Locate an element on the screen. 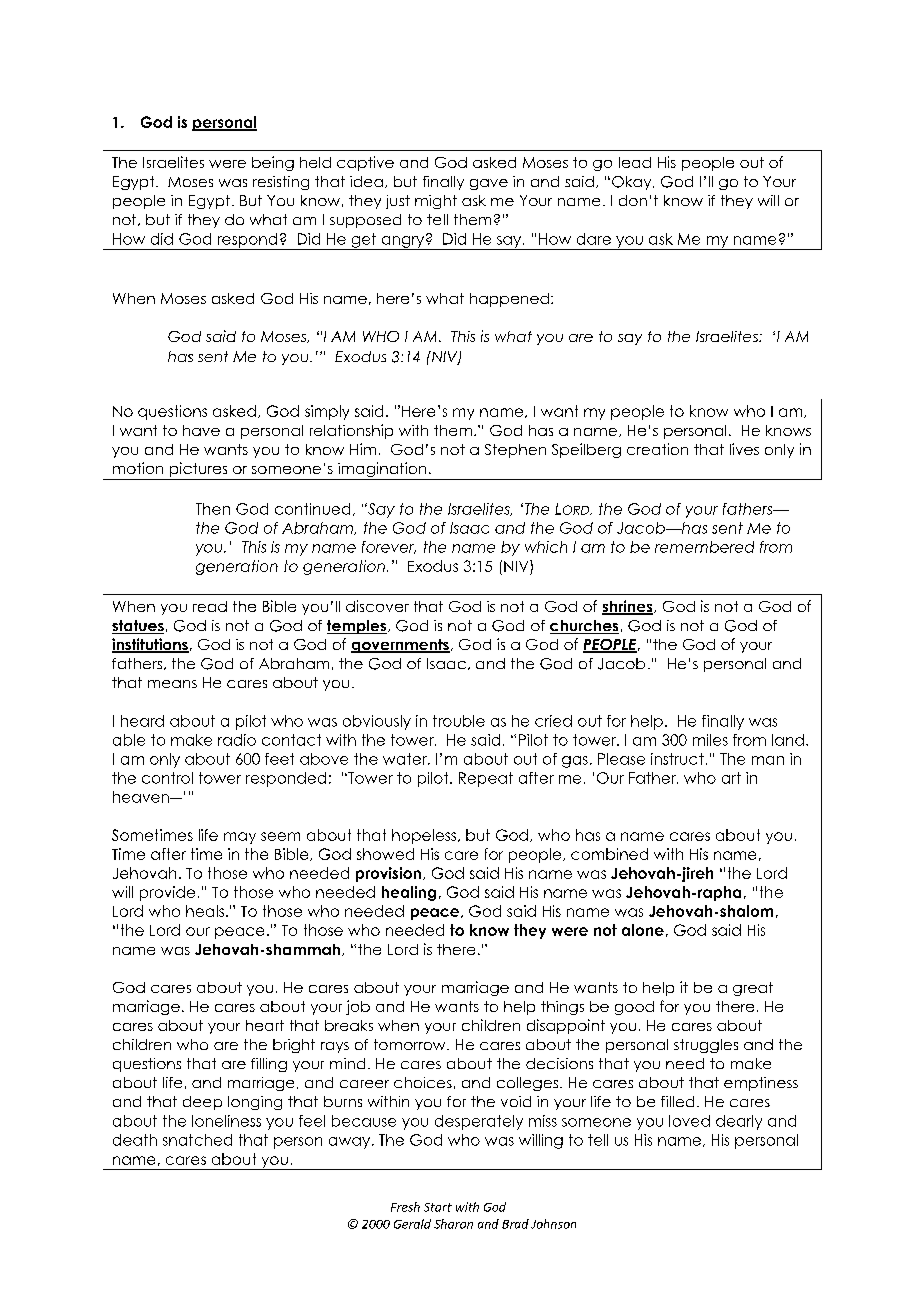 Image resolution: width=924 pixels, height=1308 pixels. snatched is located at coordinates (197, 1140).
